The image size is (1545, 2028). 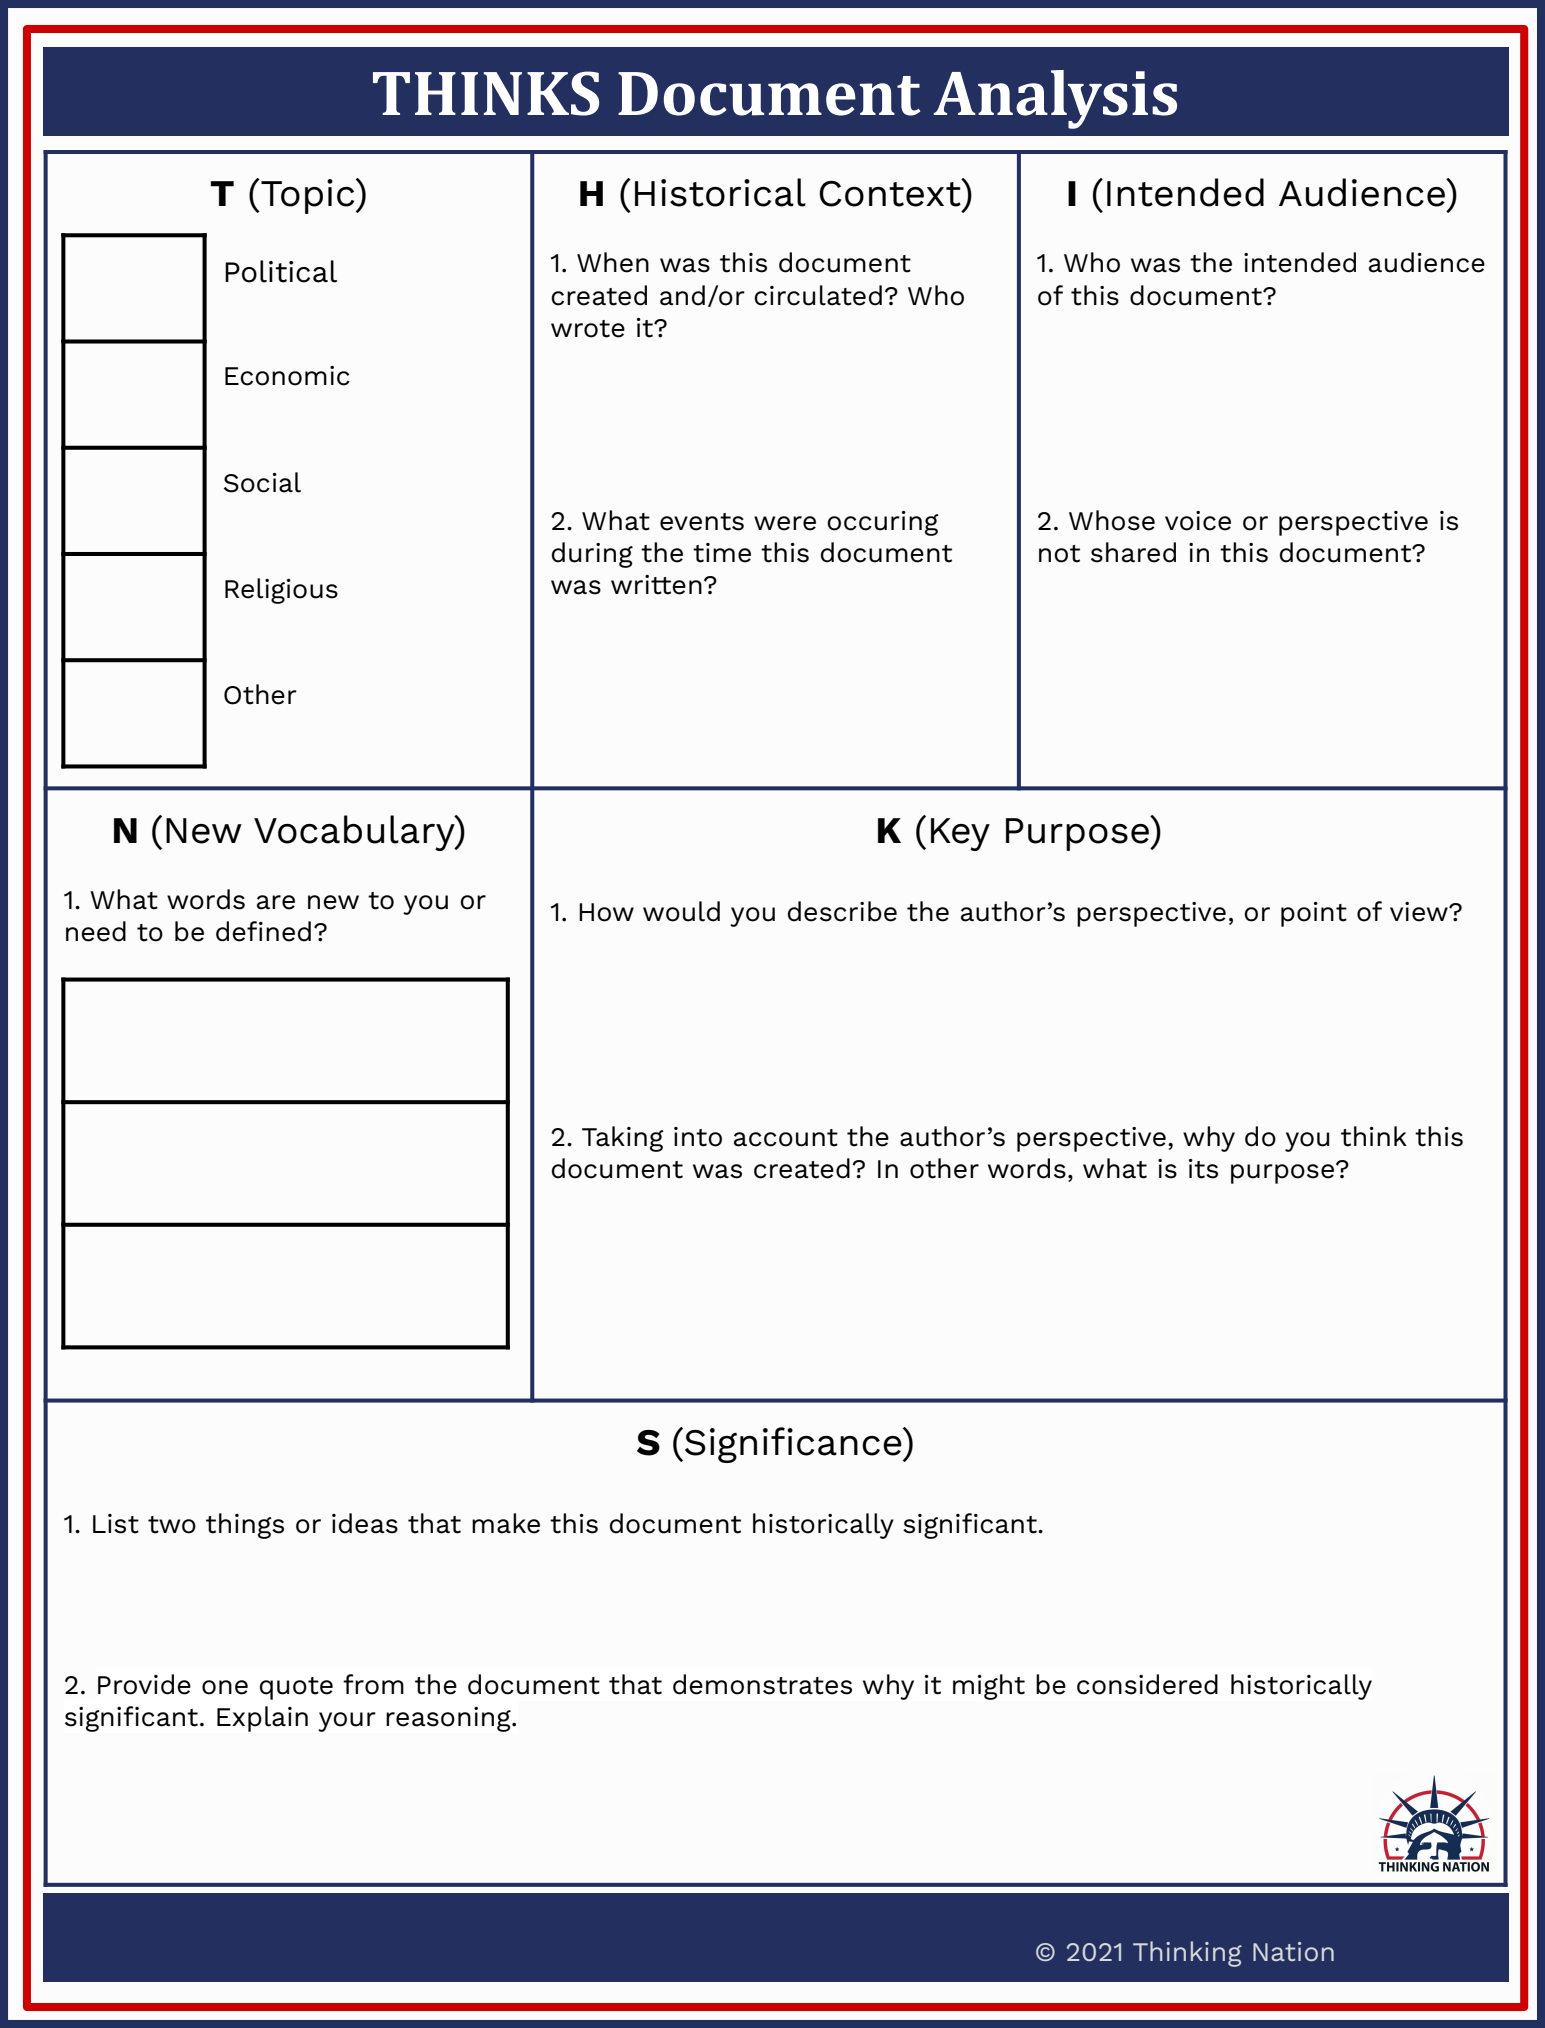 What do you see at coordinates (1055, 99) in the page?
I see `Analysis` at bounding box center [1055, 99].
